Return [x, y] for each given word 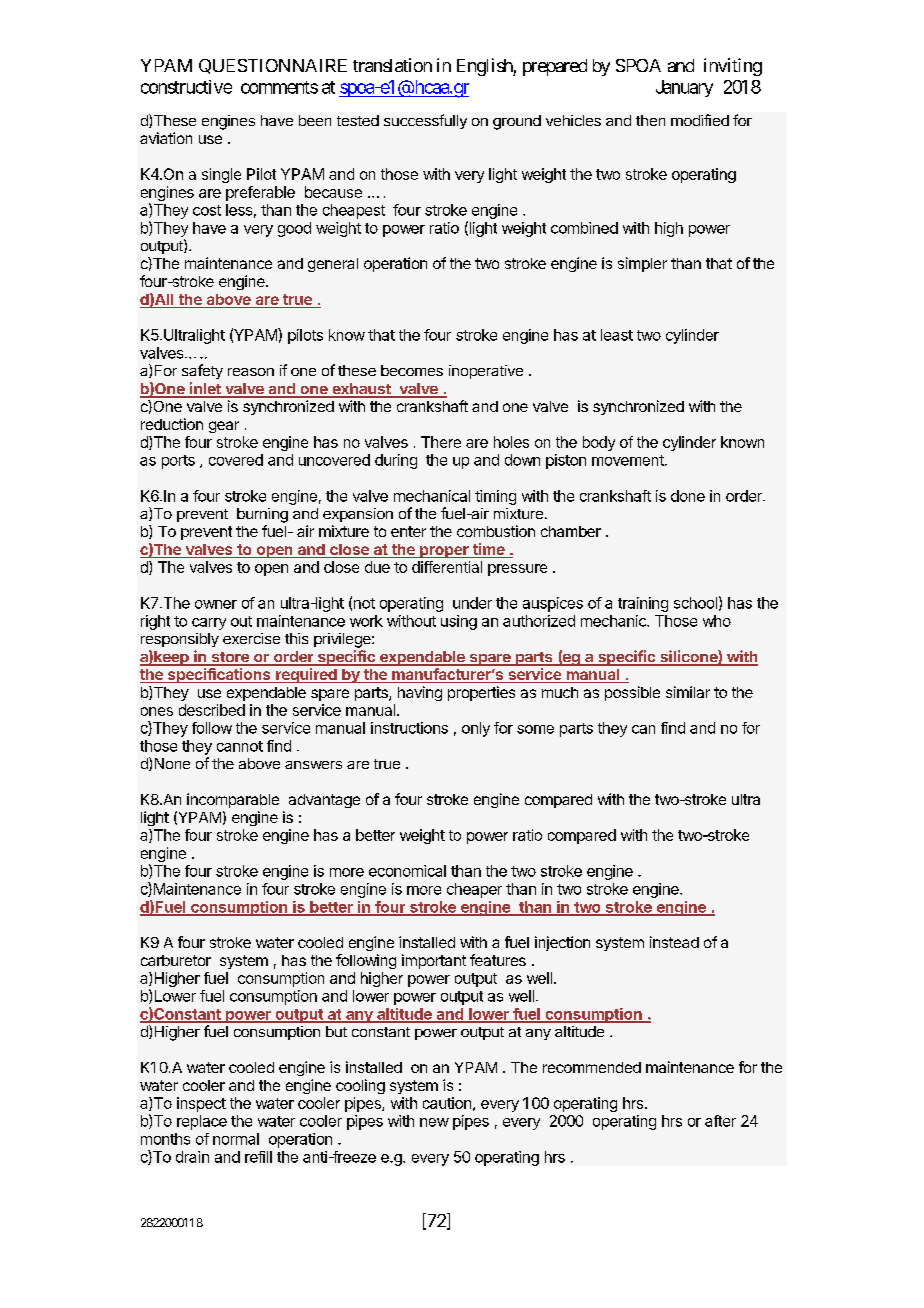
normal [236, 1139]
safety [202, 371]
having [420, 693]
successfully [425, 121]
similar [688, 692]
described [212, 710]
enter [408, 531]
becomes [412, 370]
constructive [186, 87]
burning [262, 515]
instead [674, 942]
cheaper [474, 890]
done [688, 496]
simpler [642, 264]
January [684, 88]
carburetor [176, 960]
